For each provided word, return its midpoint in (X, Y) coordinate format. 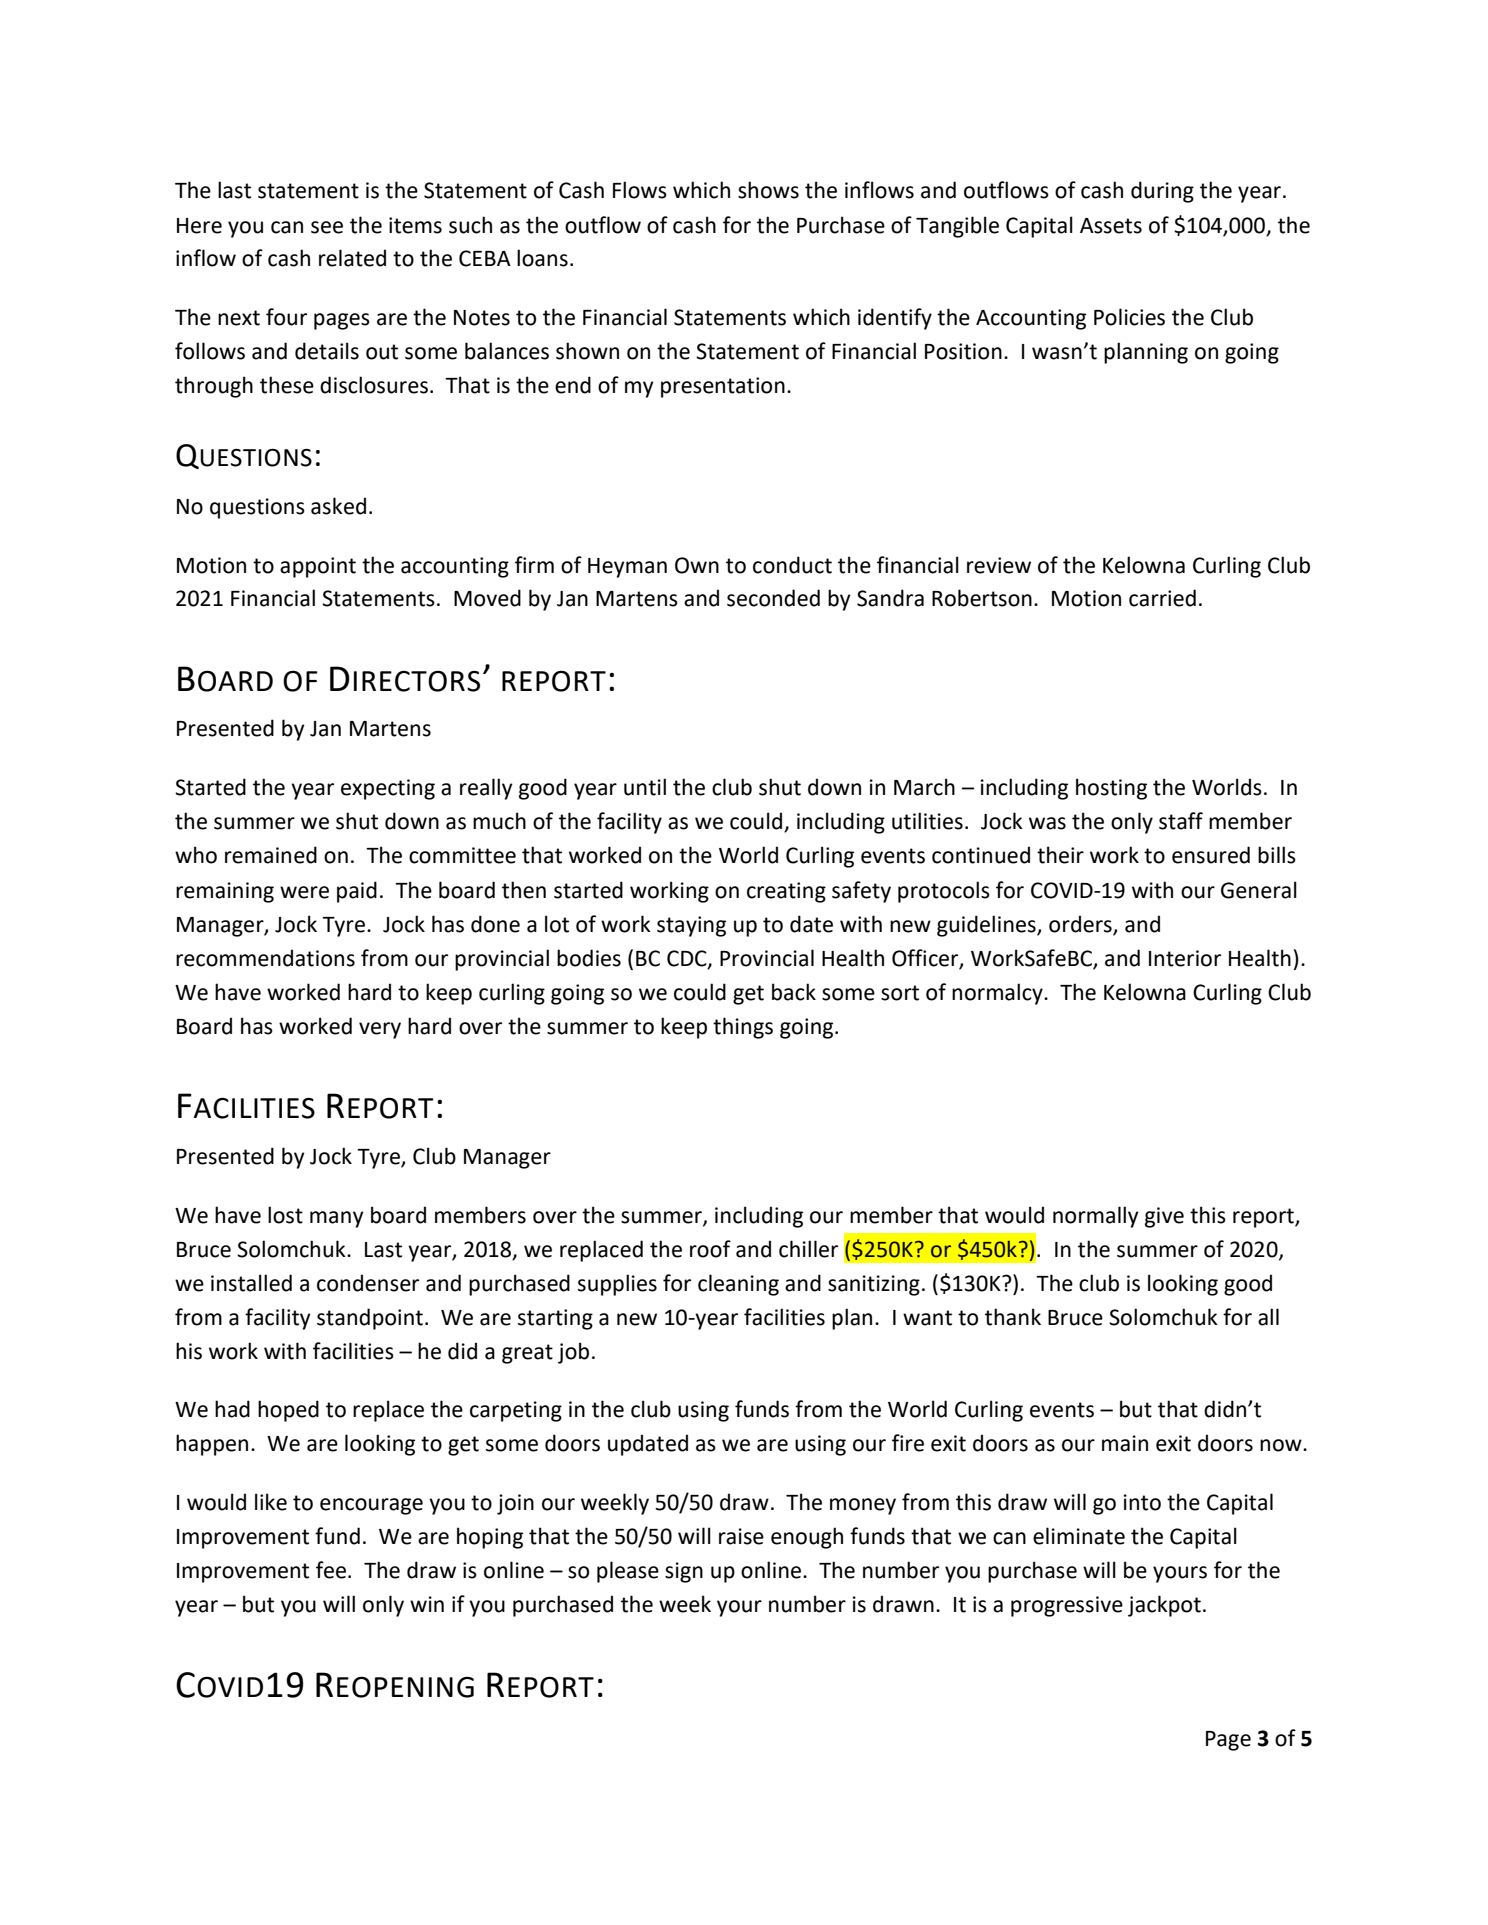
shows (768, 190)
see (327, 227)
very (380, 1030)
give (1164, 1217)
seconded (773, 598)
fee (331, 1570)
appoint (318, 567)
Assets (1111, 226)
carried (1162, 598)
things (743, 1028)
